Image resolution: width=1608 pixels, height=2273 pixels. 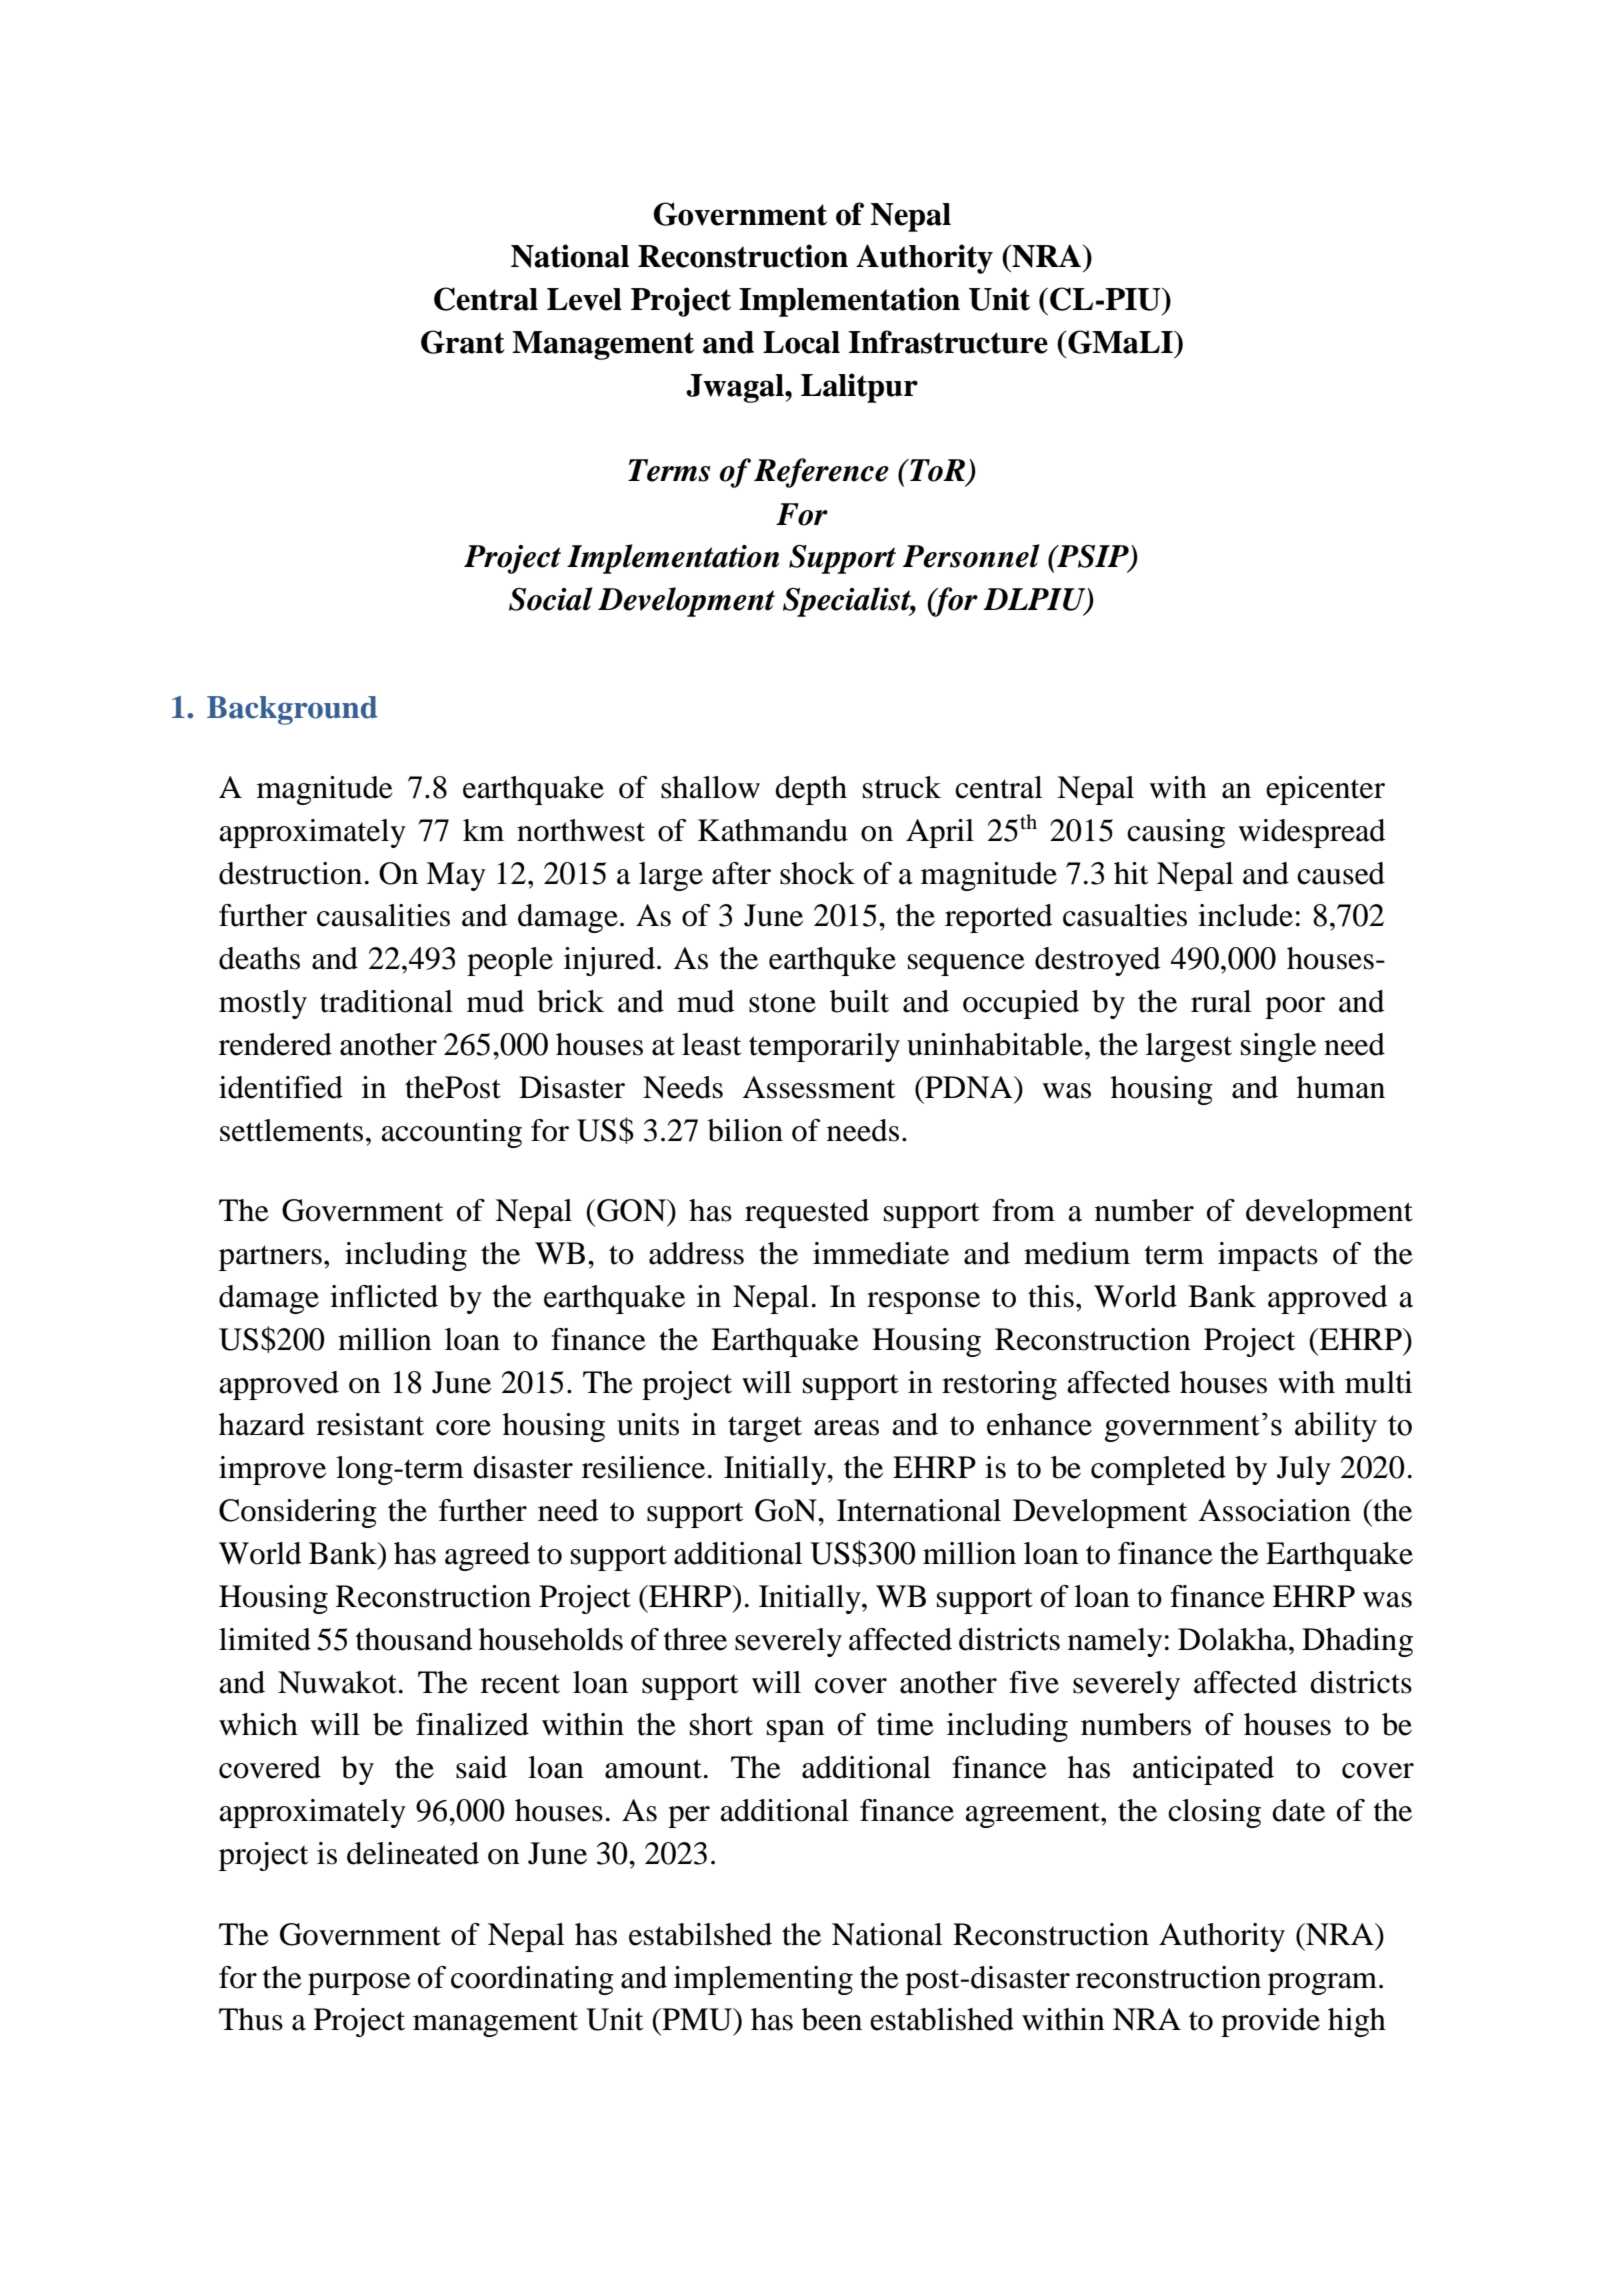 What do you see at coordinates (801, 342) in the page?
I see `Local` at bounding box center [801, 342].
